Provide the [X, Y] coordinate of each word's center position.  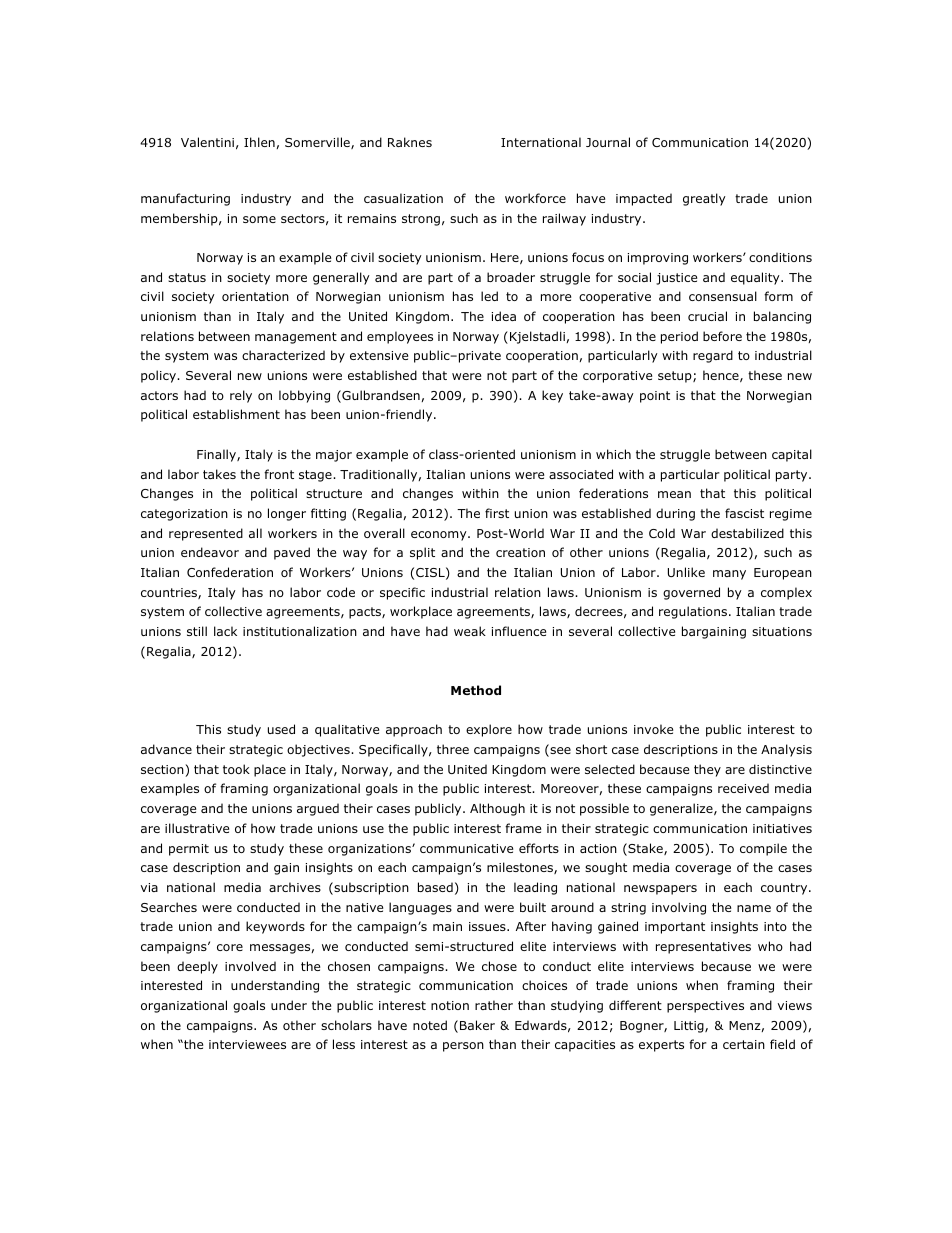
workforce [535, 198]
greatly [704, 199]
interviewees [247, 1044]
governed [691, 593]
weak [470, 631]
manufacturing [185, 199]
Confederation [230, 572]
